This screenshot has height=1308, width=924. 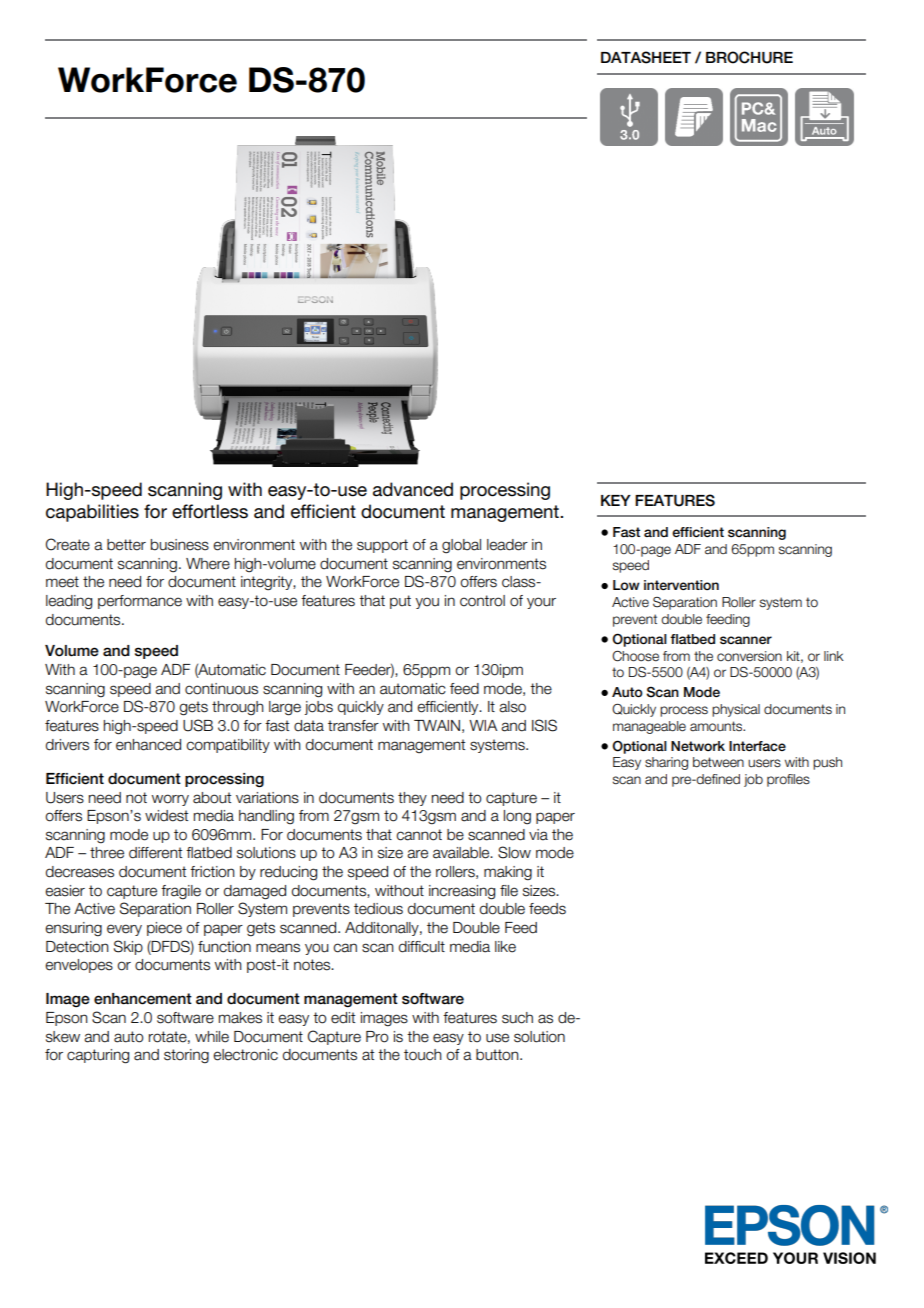 I want to click on they, so click(x=412, y=799).
